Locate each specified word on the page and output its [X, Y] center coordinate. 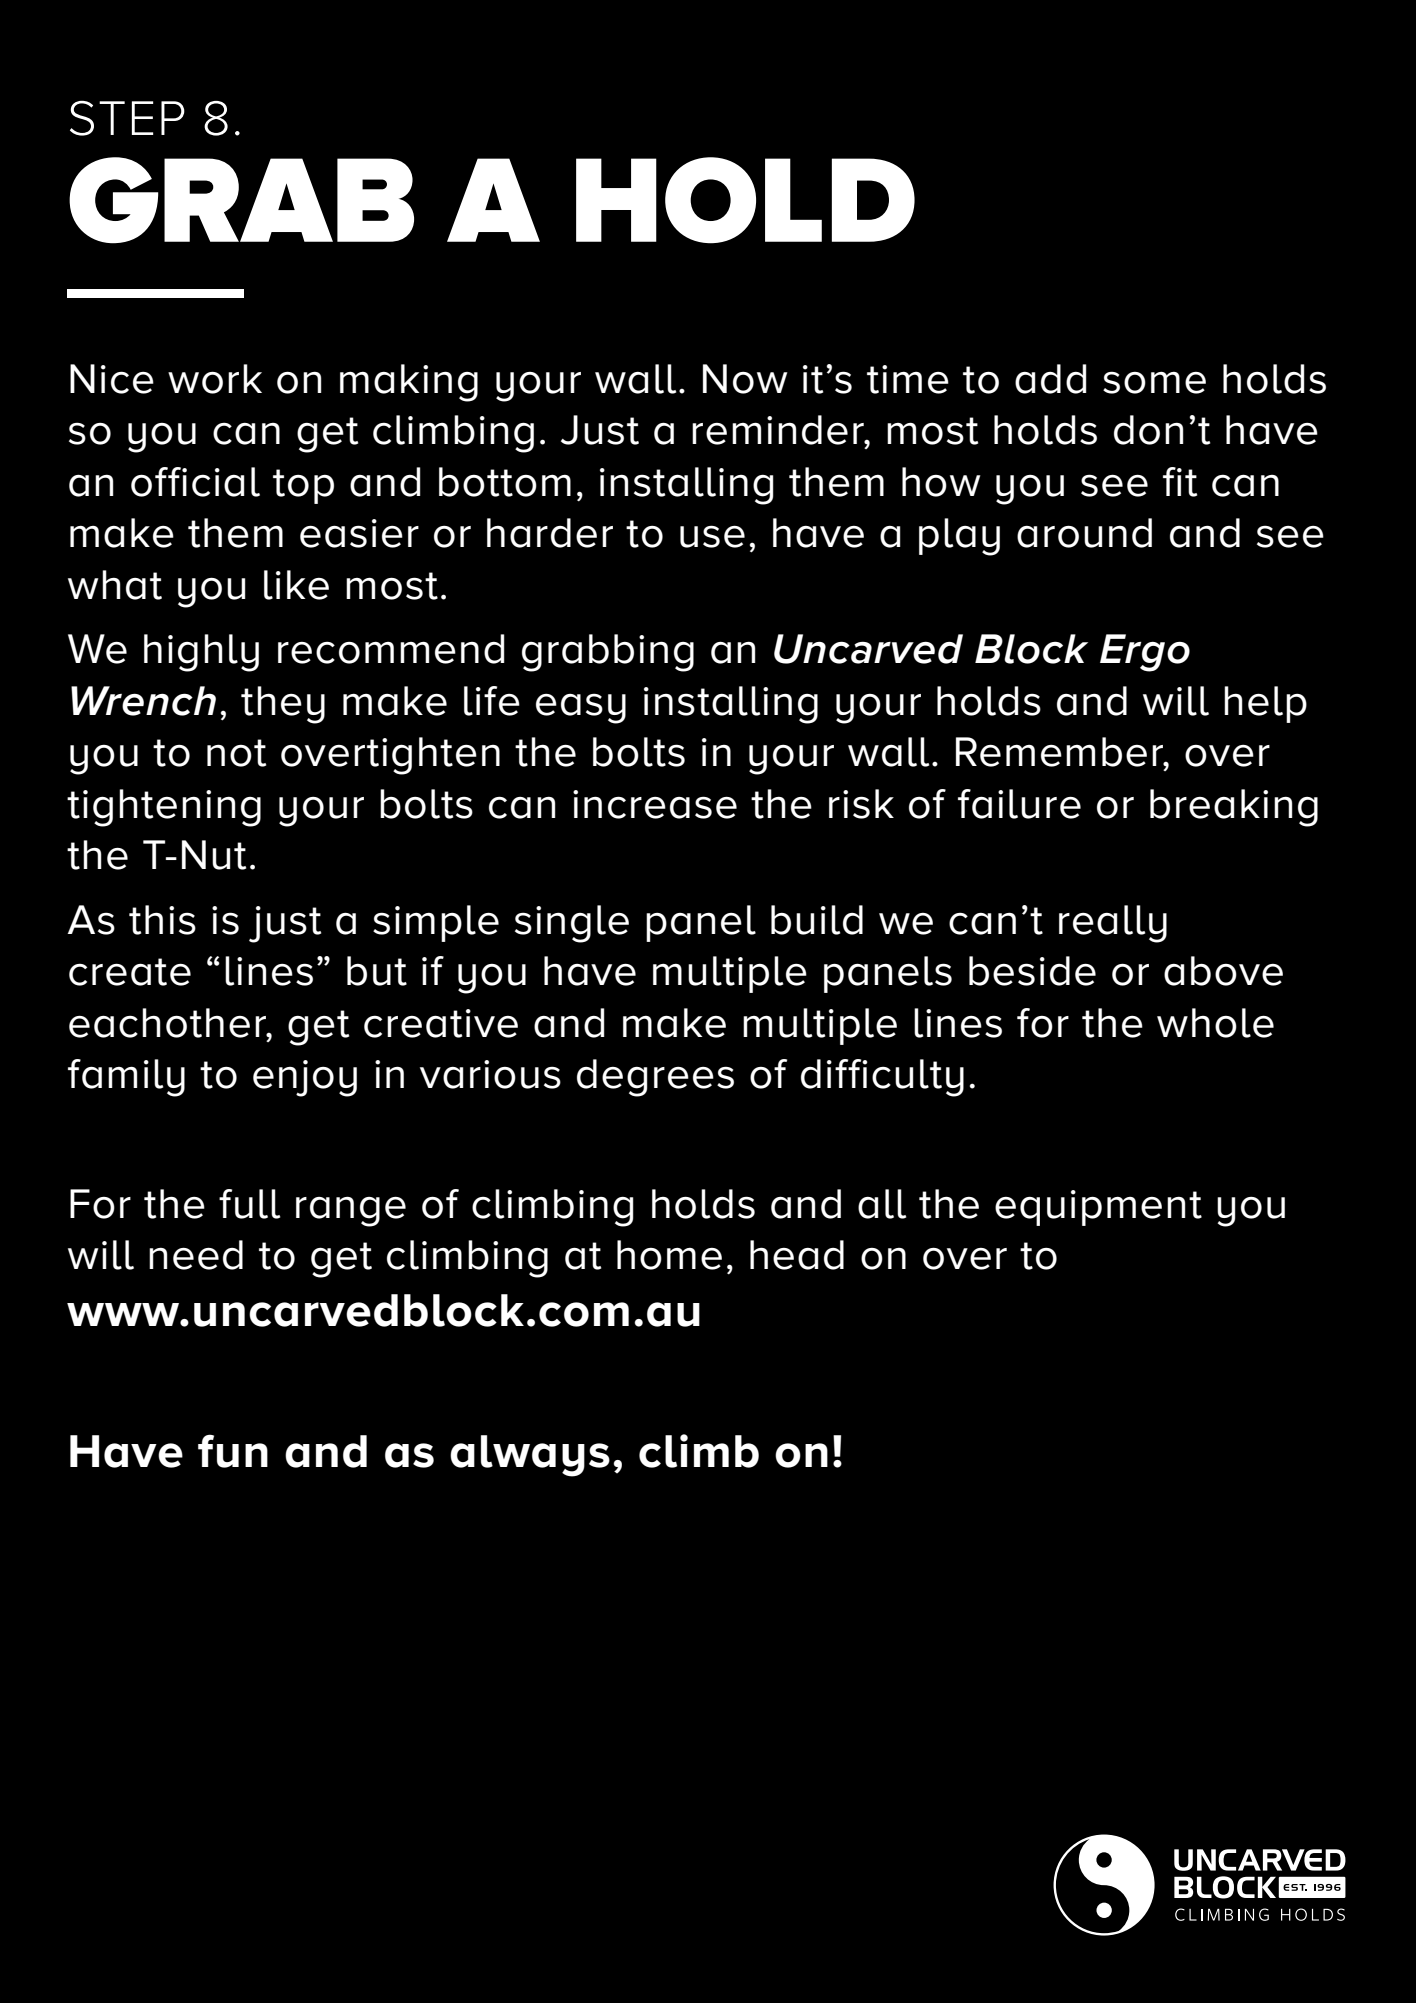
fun [233, 1451]
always [530, 1456]
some [1154, 382]
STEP [127, 118]
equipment [1098, 1208]
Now [745, 379]
